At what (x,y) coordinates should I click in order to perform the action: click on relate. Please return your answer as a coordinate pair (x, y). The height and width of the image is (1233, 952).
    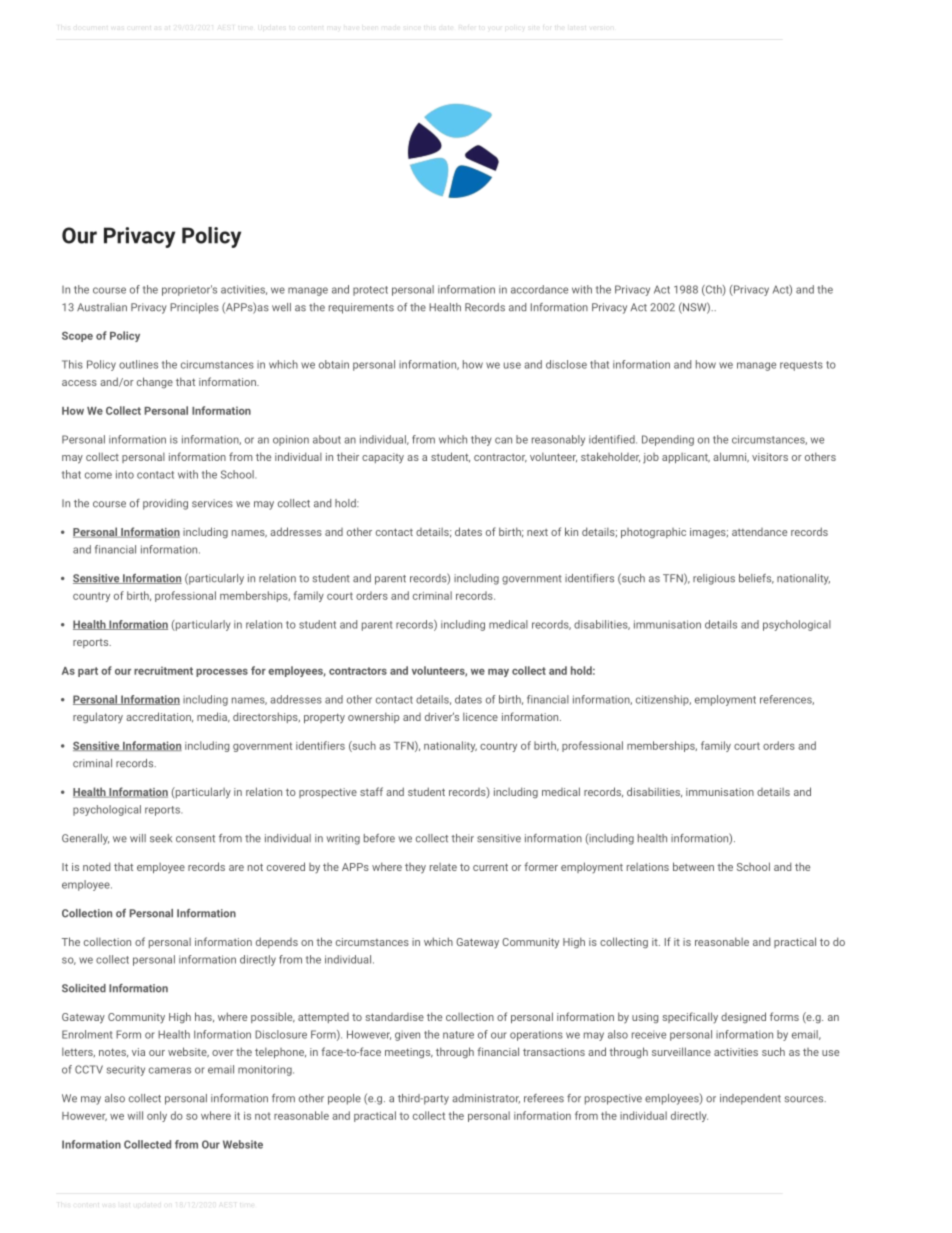
    Looking at the image, I should click on (443, 867).
